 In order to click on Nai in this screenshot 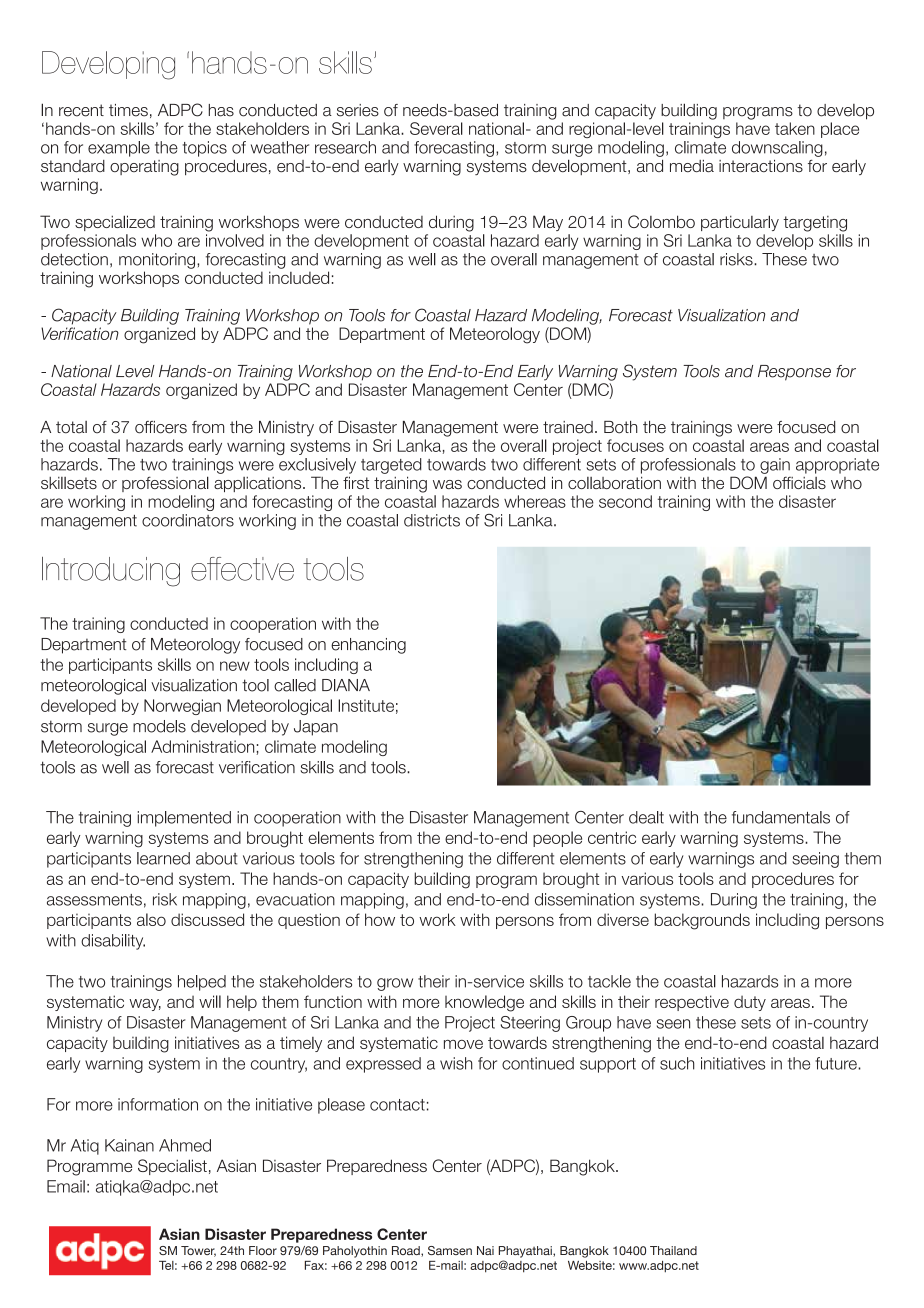, I will do `click(485, 1250)`.
